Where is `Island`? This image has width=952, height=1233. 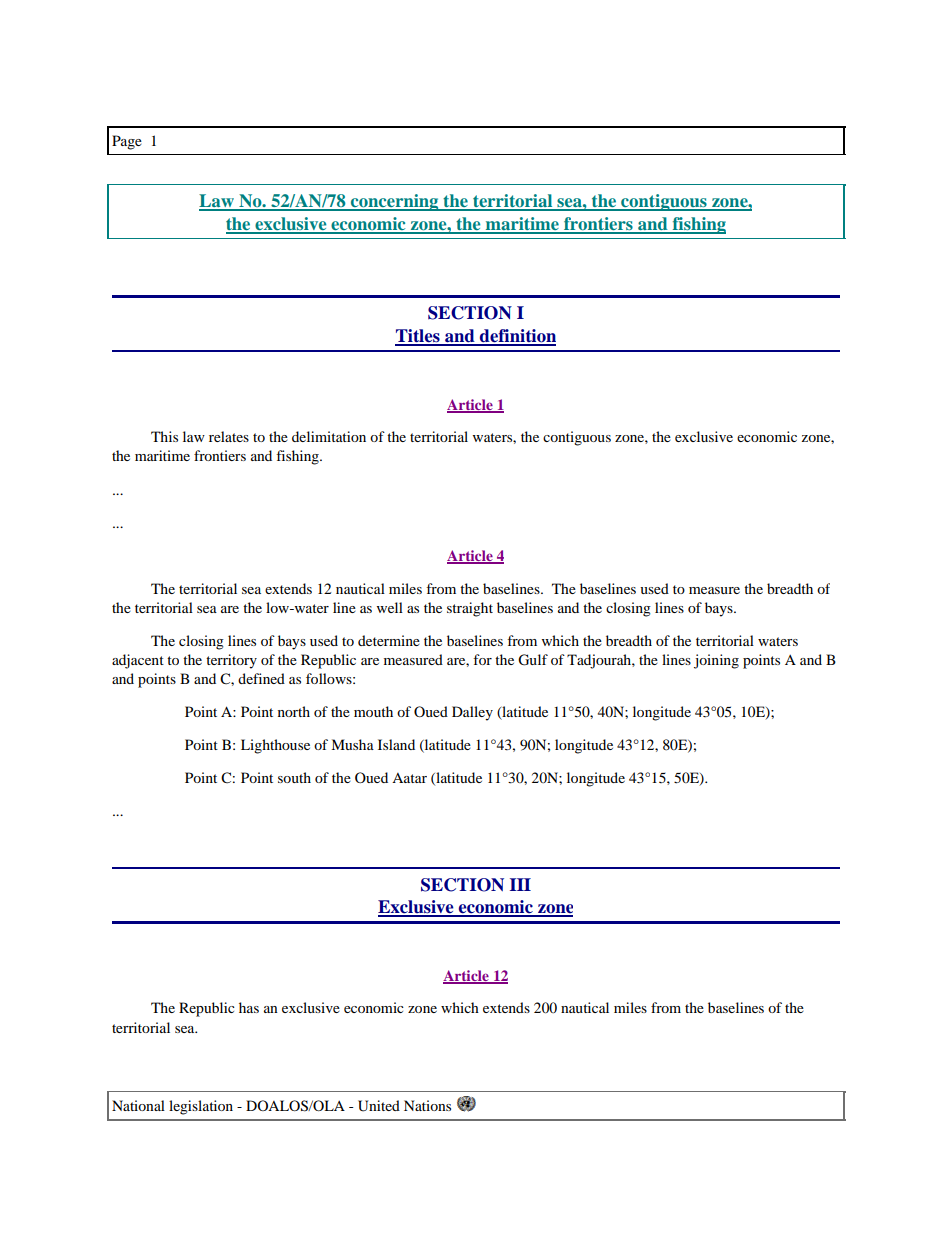 Island is located at coordinates (396, 744).
